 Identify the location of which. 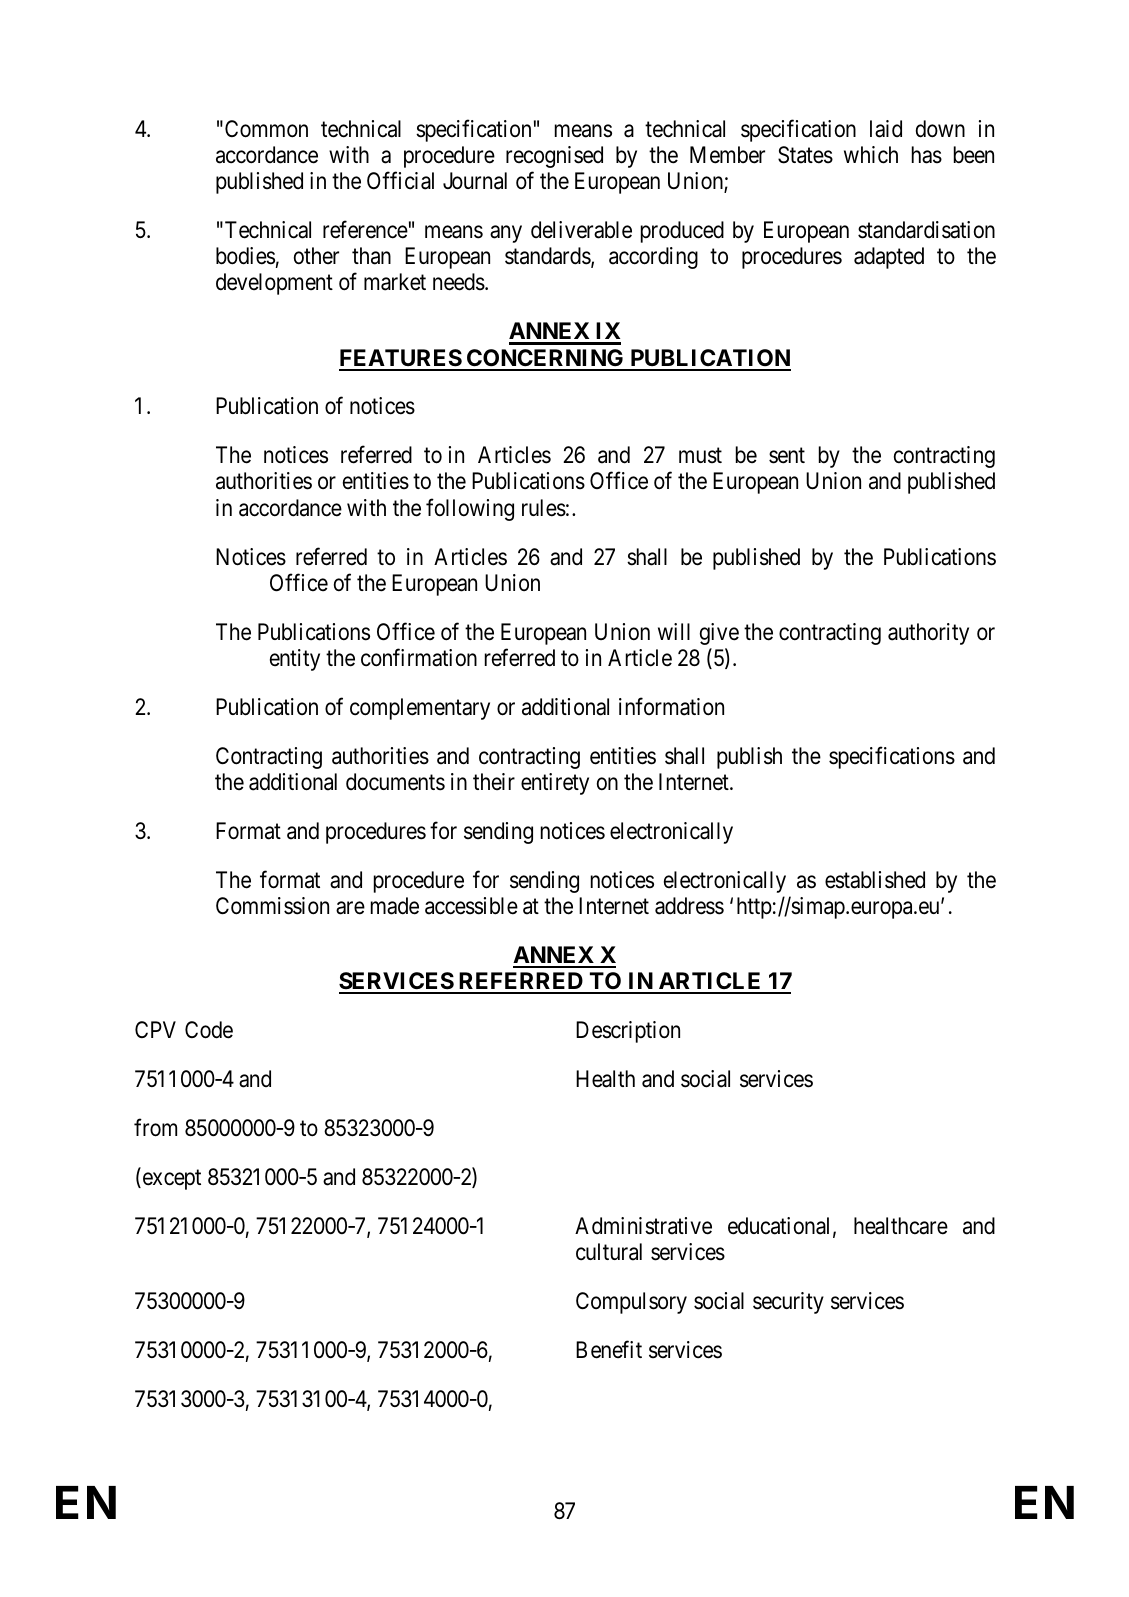
(871, 155).
